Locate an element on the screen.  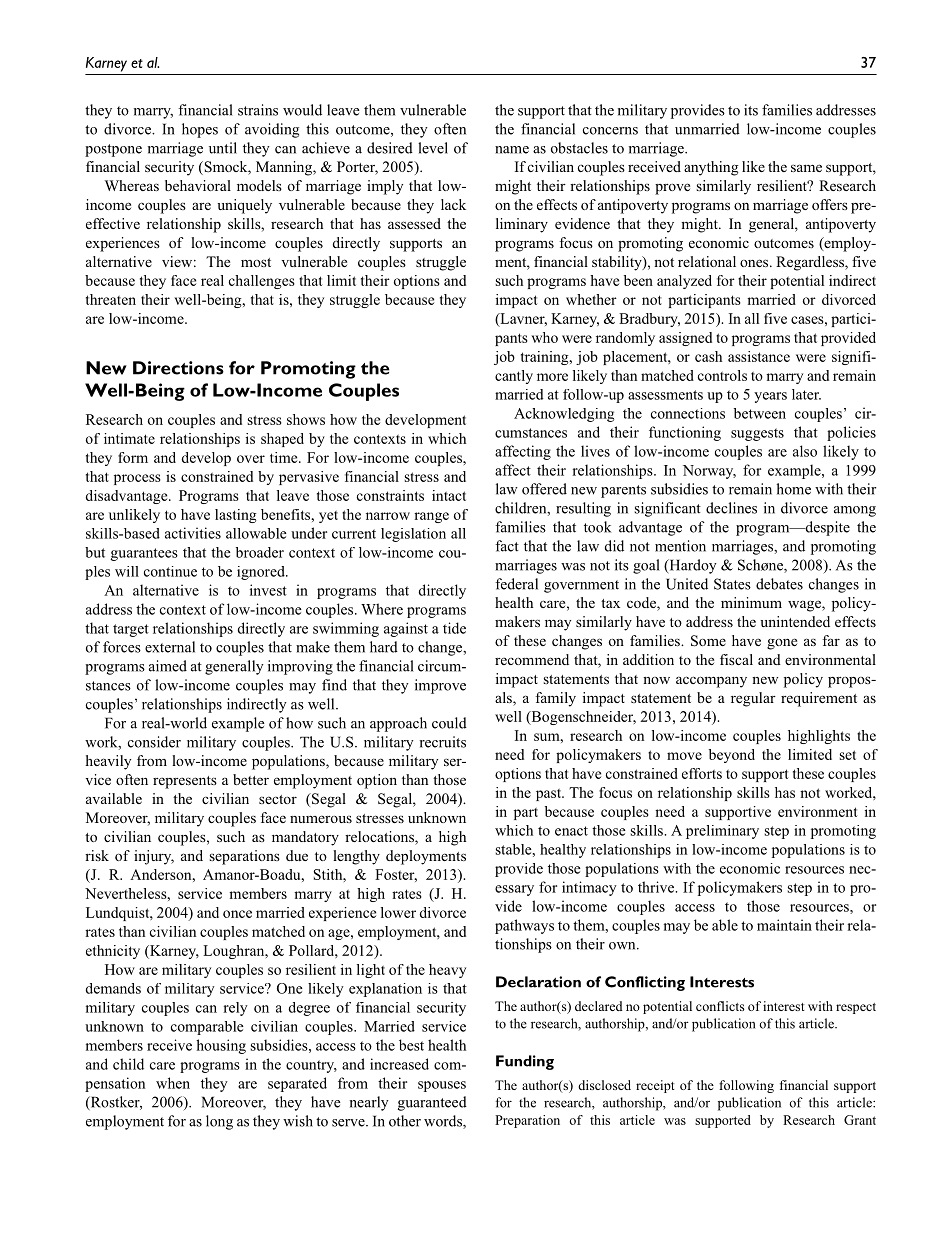
Directions is located at coordinates (178, 368).
